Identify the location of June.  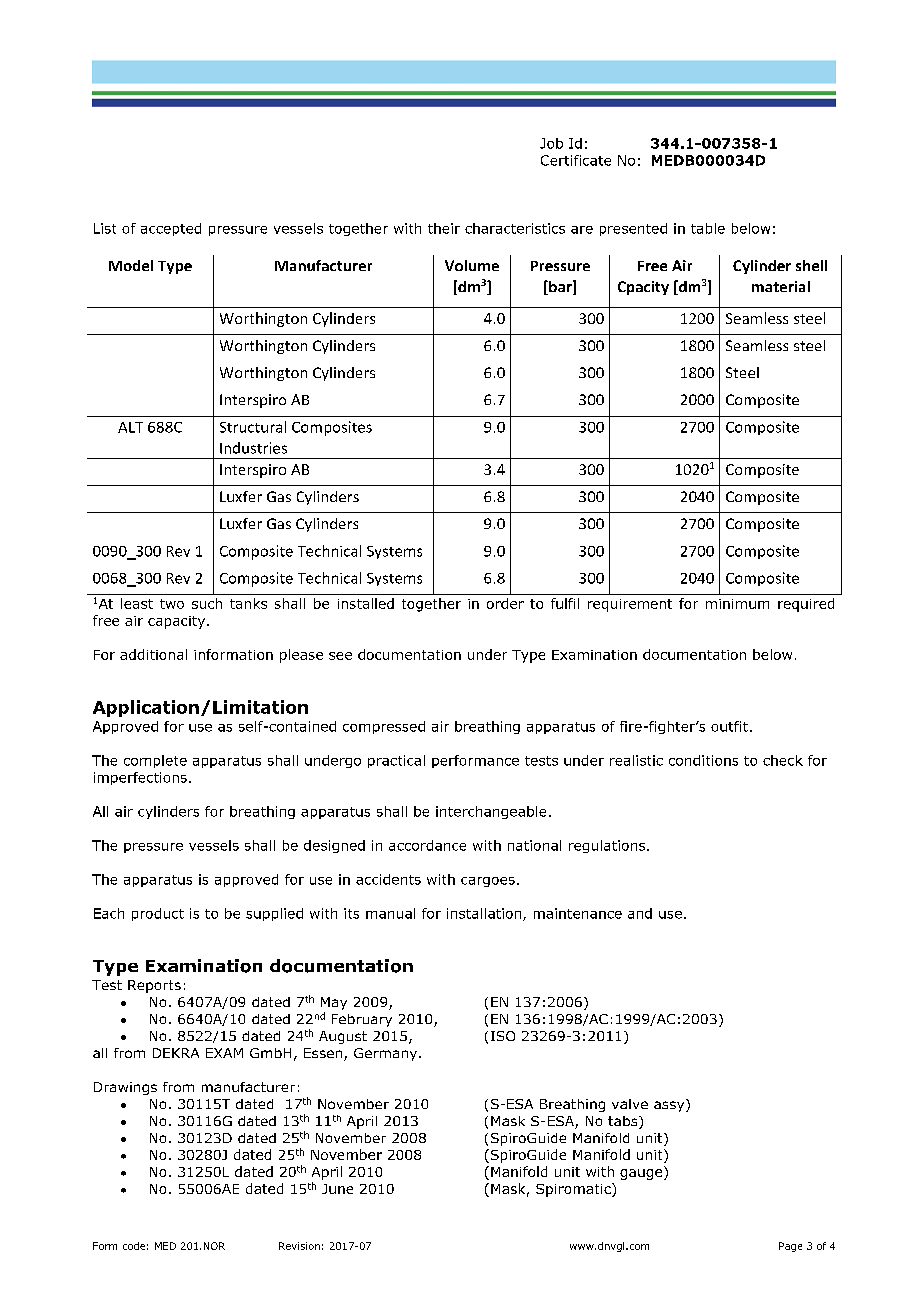
(337, 1189).
